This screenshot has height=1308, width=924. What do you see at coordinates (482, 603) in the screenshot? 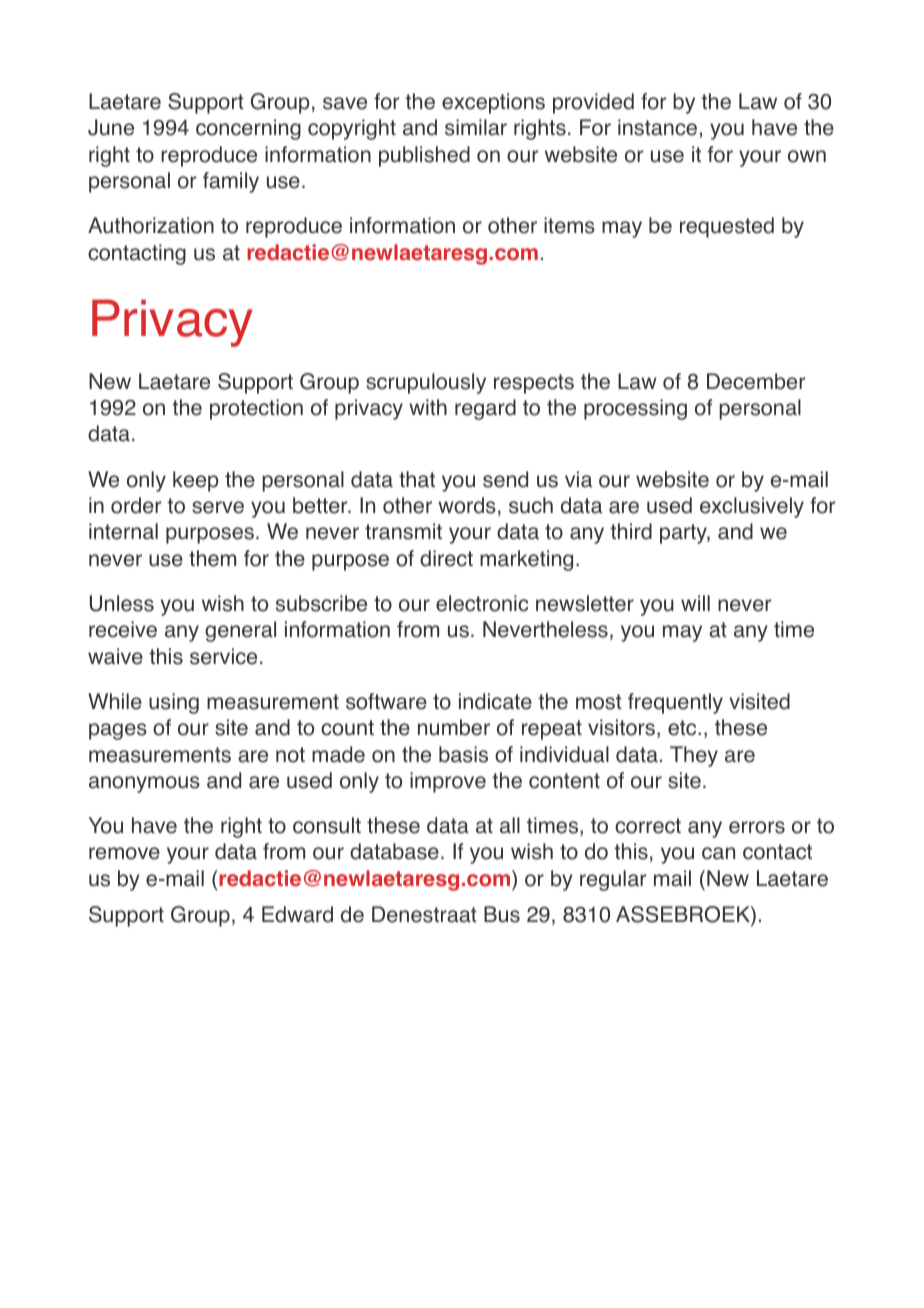
I see `electronic` at bounding box center [482, 603].
